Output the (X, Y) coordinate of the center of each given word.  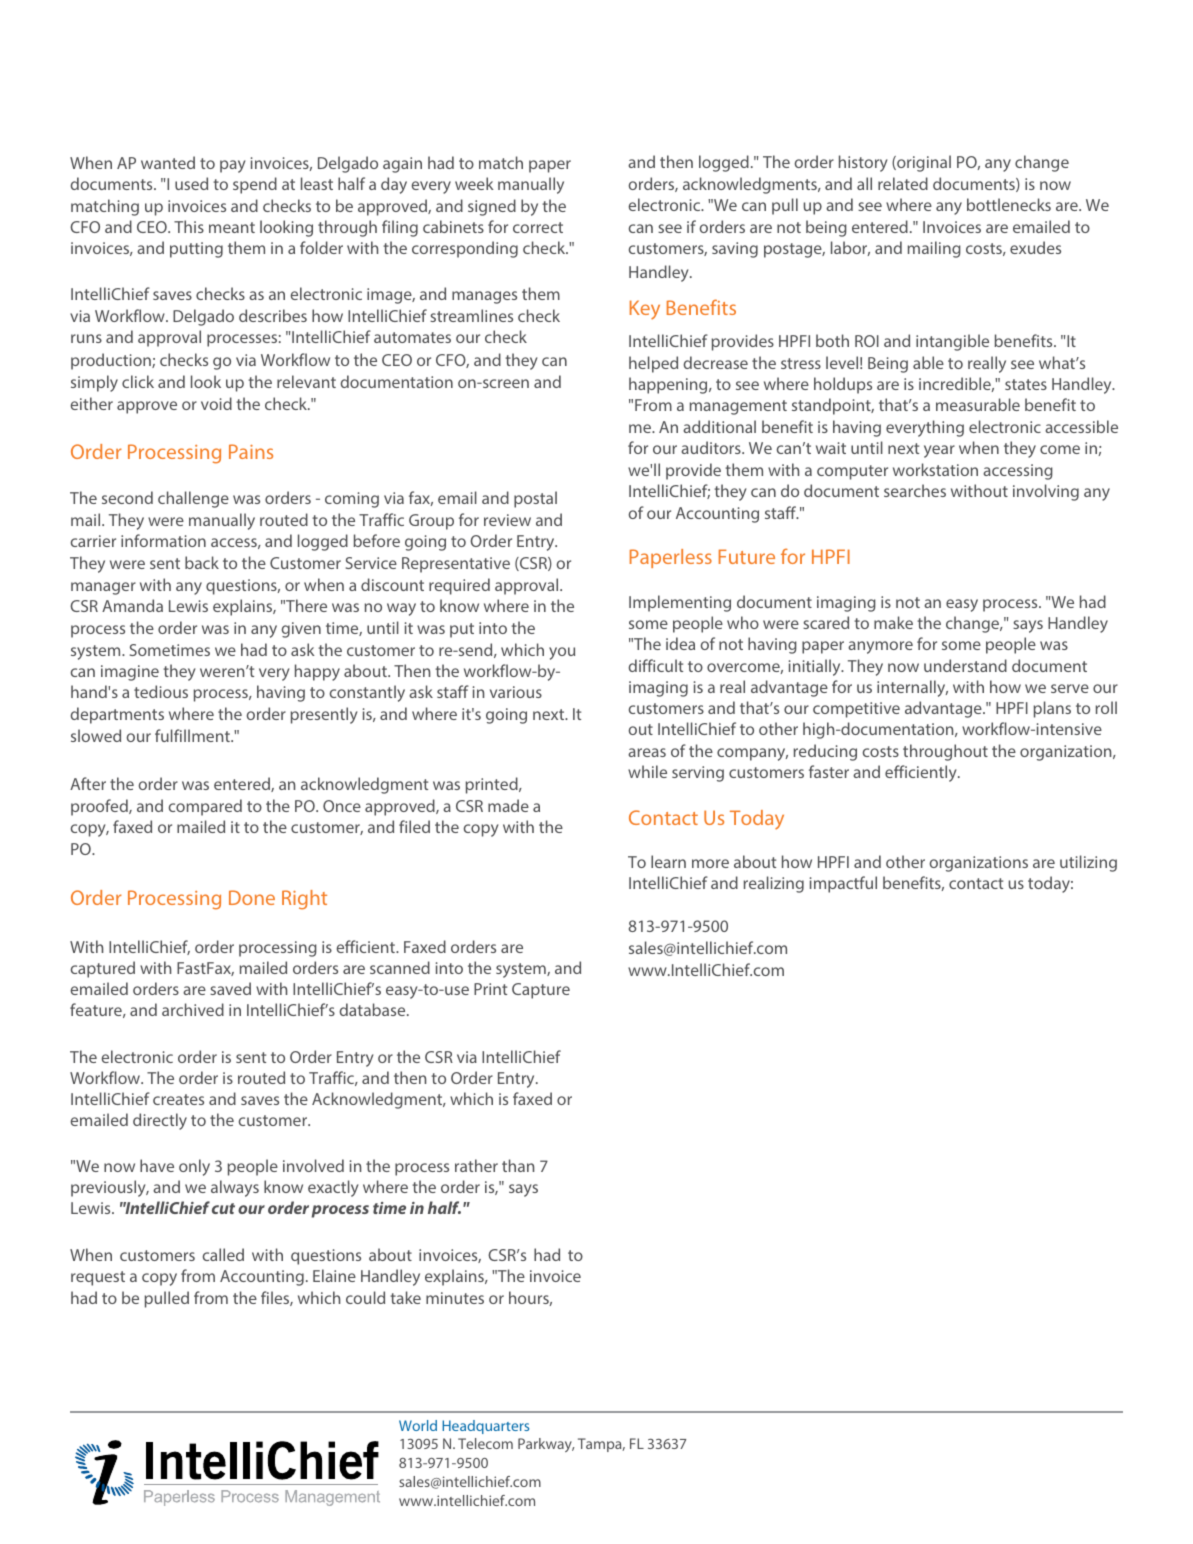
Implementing (680, 603)
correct (538, 227)
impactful (843, 884)
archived (193, 1009)
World (418, 1425)
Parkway (546, 1445)
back (202, 562)
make (893, 622)
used (191, 183)
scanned (400, 967)
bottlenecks (1009, 204)
